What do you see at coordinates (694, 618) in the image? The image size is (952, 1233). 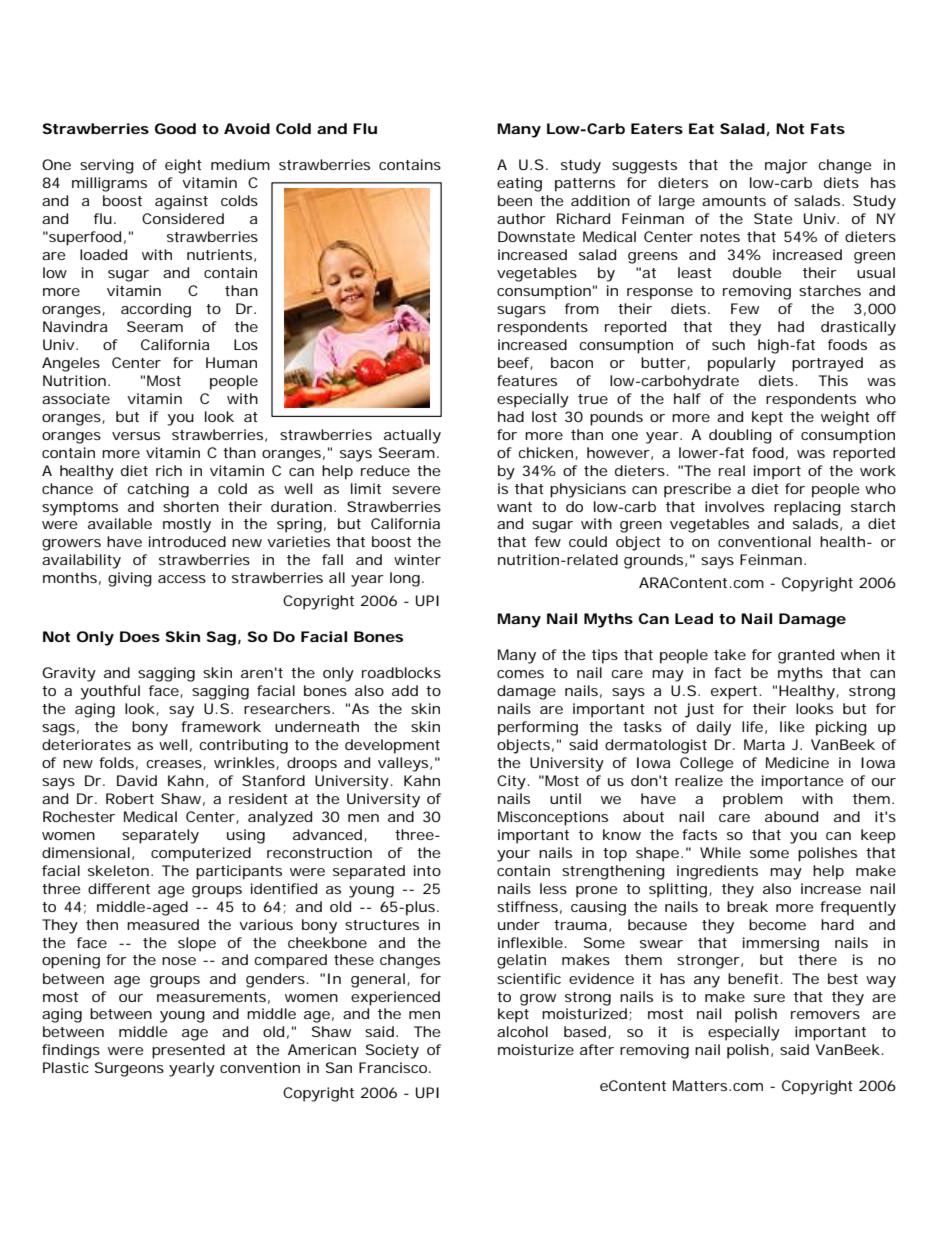 I see `Lead` at bounding box center [694, 618].
